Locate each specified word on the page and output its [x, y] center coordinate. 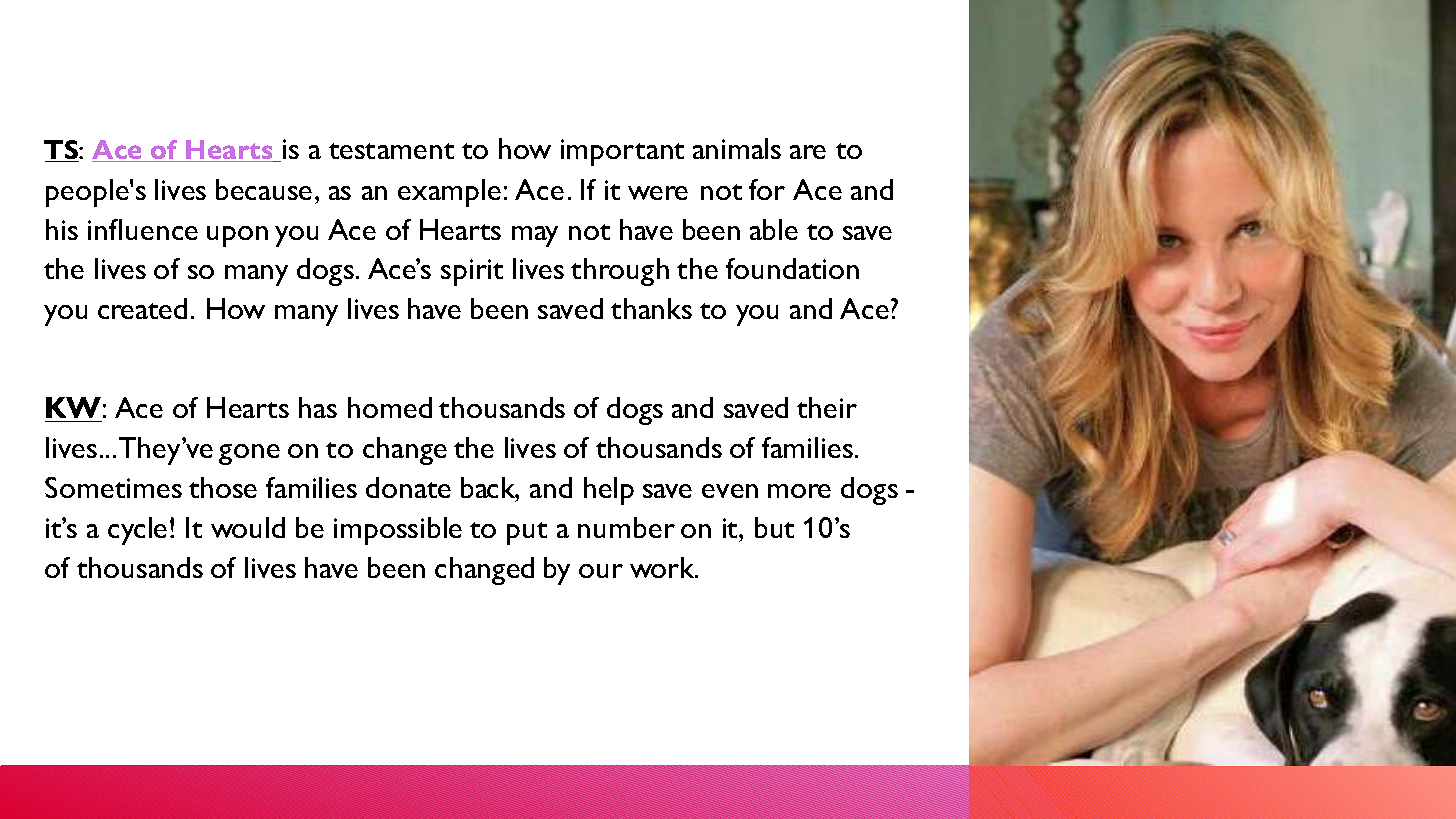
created [142, 308]
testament [391, 151]
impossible [398, 531]
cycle [137, 531]
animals [737, 148]
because [264, 189]
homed [390, 407]
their [827, 407]
